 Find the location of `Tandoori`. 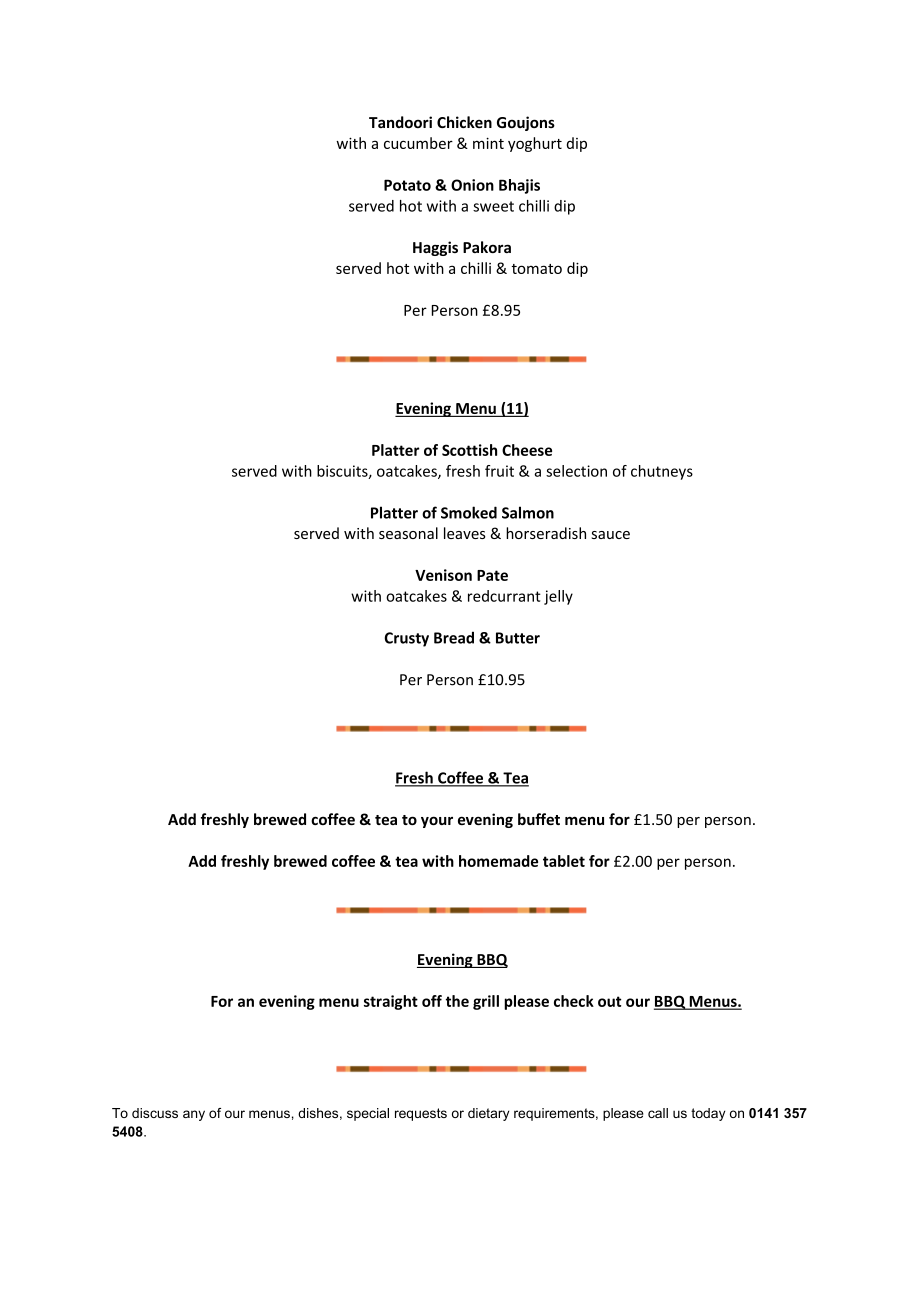

Tandoori is located at coordinates (400, 122).
